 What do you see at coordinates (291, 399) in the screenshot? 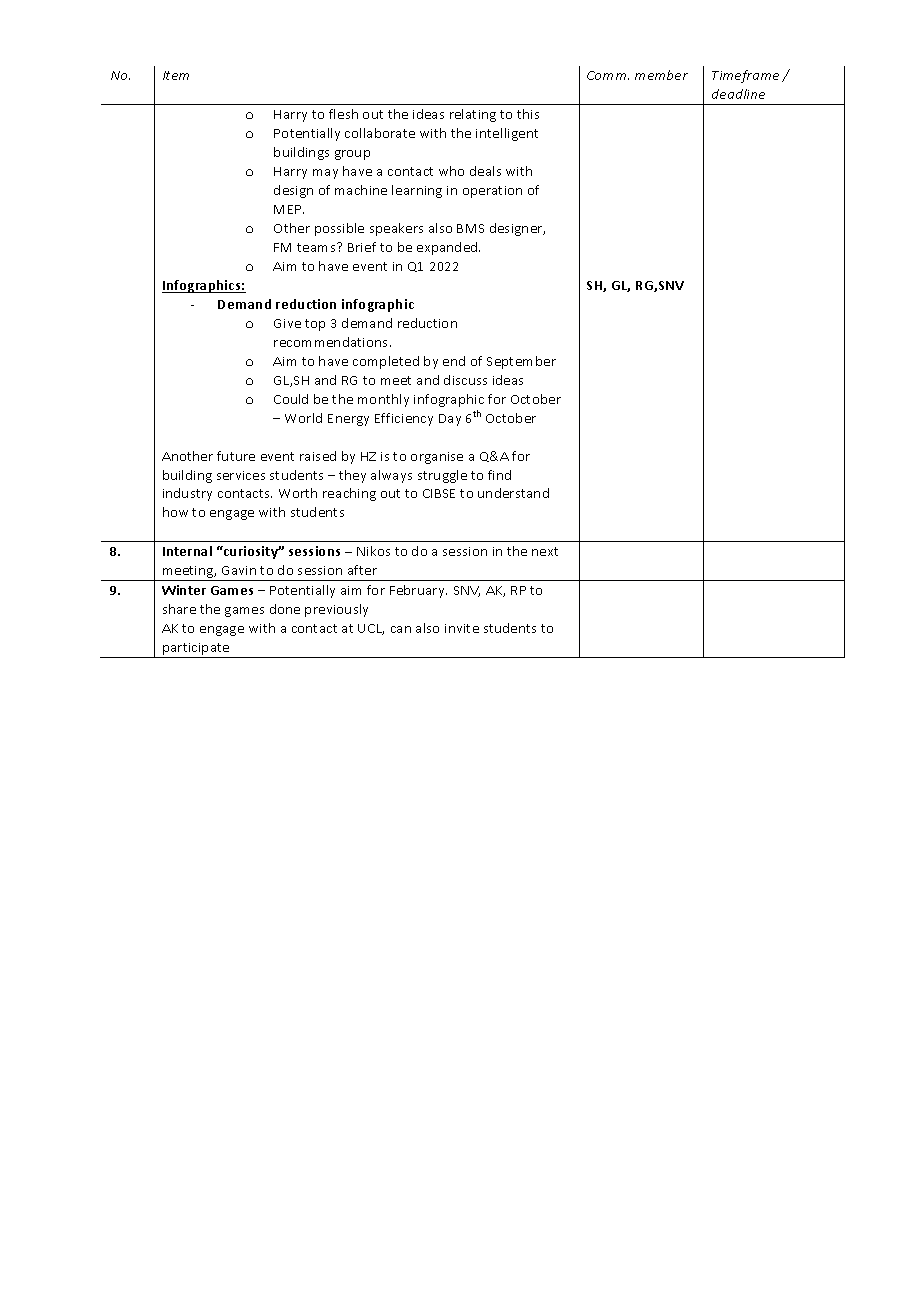
I see `Could` at bounding box center [291, 399].
